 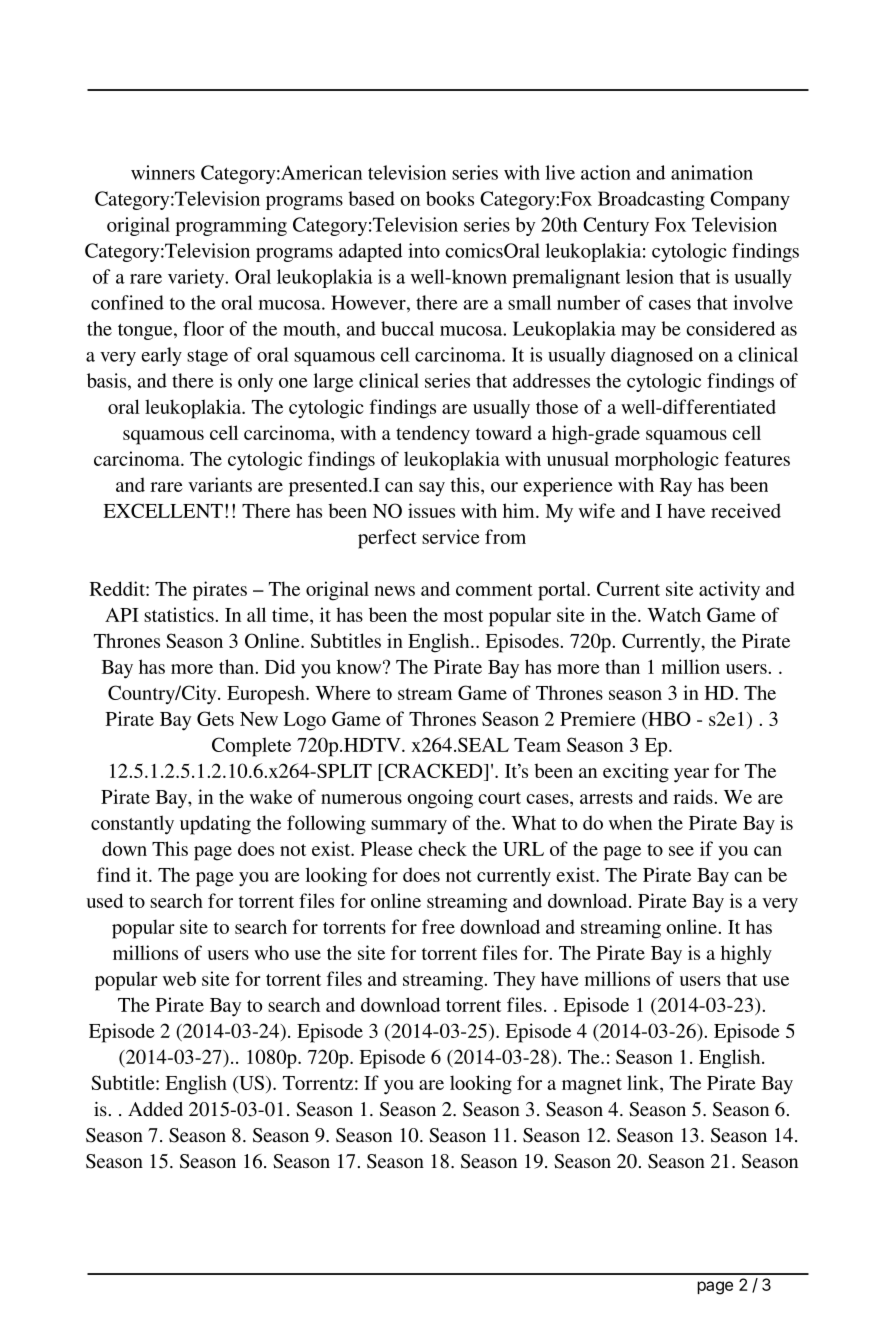 I want to click on Ray, so click(x=676, y=487).
